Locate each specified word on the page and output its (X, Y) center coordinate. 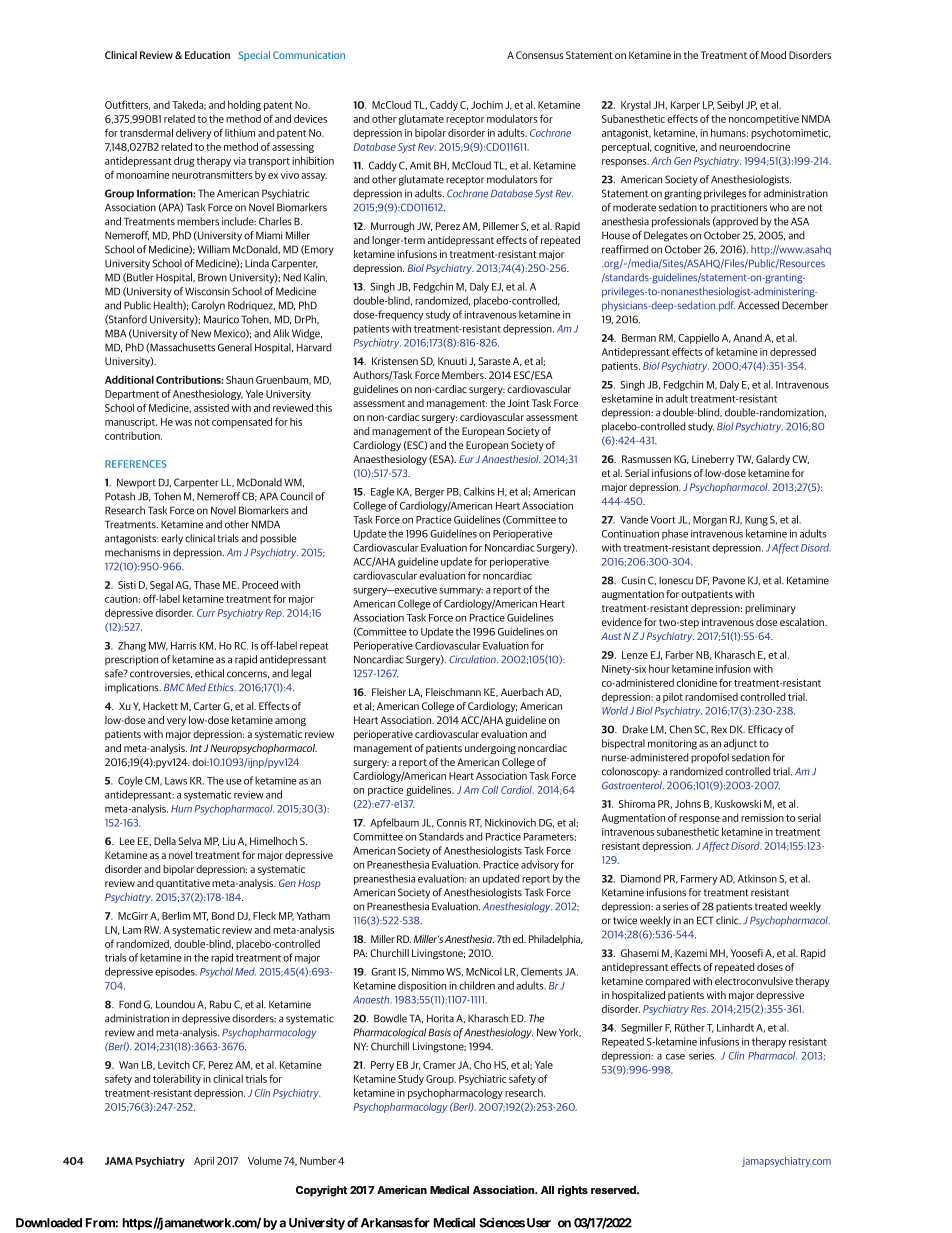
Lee (127, 841)
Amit (420, 165)
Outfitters (127, 105)
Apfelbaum (394, 823)
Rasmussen (646, 459)
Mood (773, 55)
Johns (688, 803)
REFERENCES (136, 464)
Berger (429, 493)
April (204, 1161)
